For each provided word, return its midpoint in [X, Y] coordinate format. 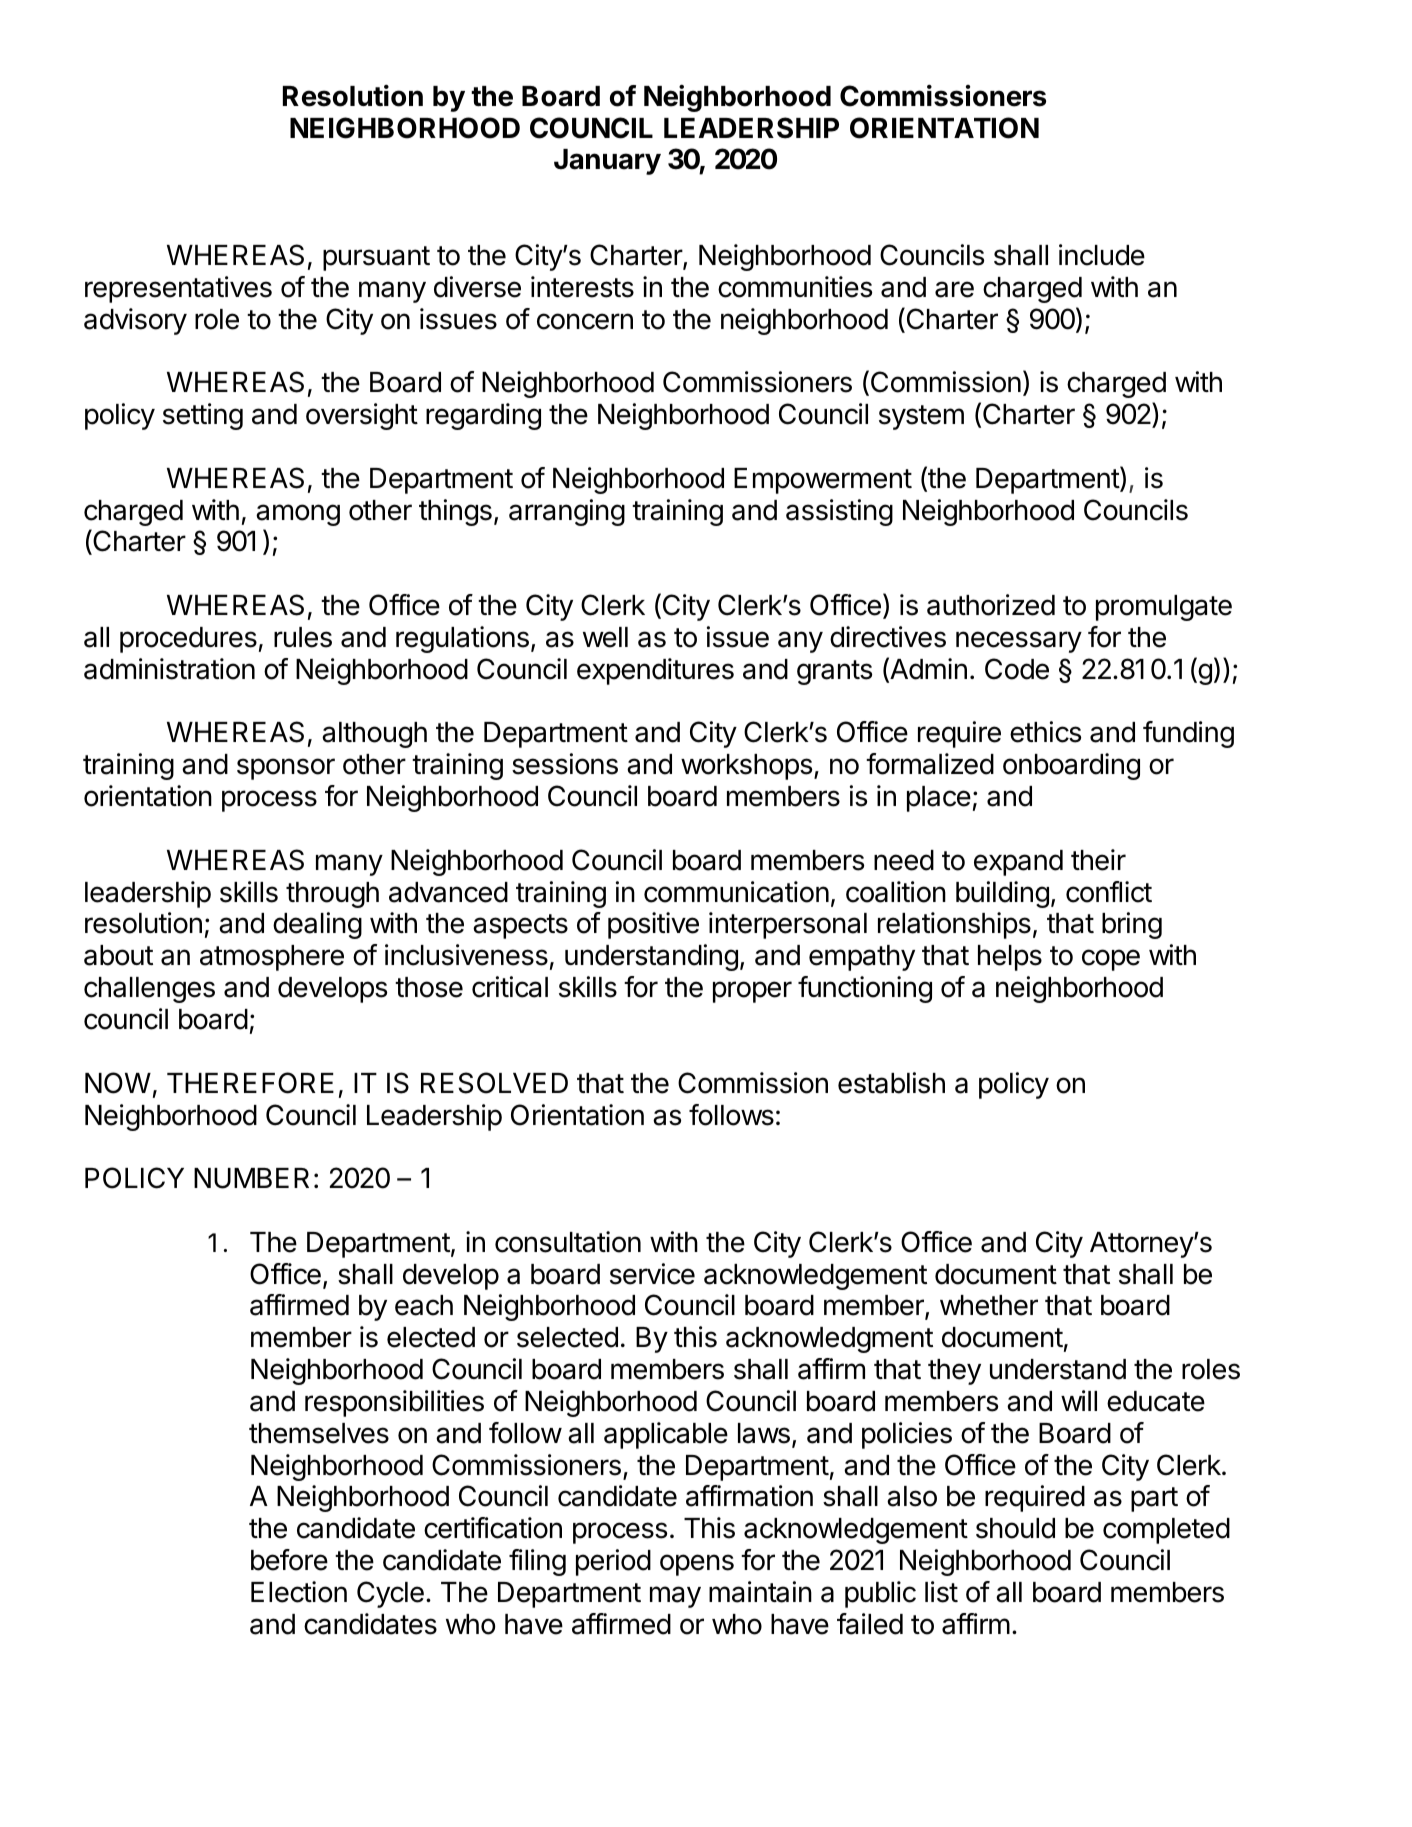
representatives [178, 289]
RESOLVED [494, 1083]
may [675, 1597]
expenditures [655, 671]
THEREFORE [250, 1083]
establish [891, 1083]
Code [1017, 669]
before [289, 1560]
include [1102, 255]
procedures [188, 640]
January [607, 162]
